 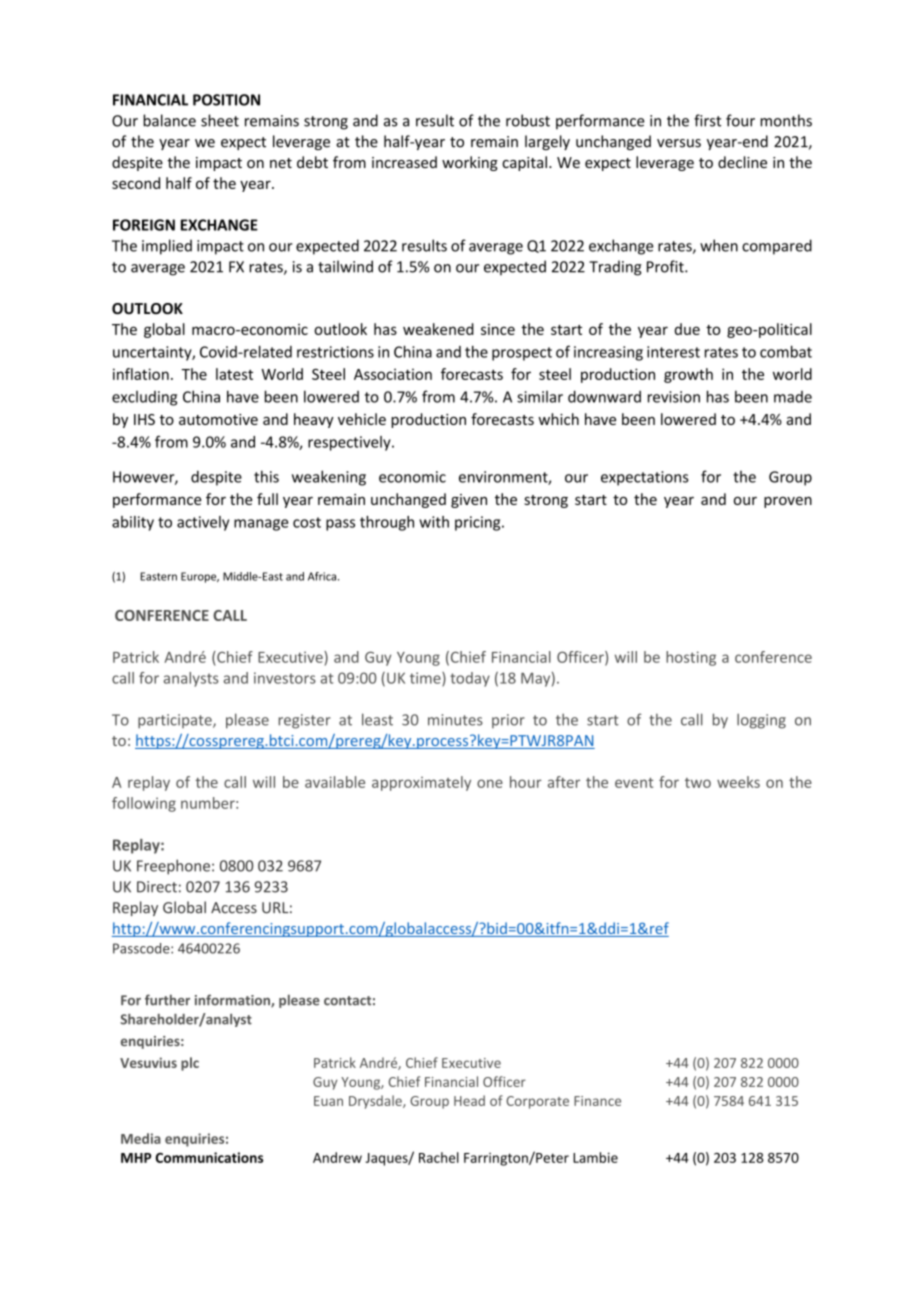 What do you see at coordinates (469, 1100) in the screenshot?
I see `Head` at bounding box center [469, 1100].
